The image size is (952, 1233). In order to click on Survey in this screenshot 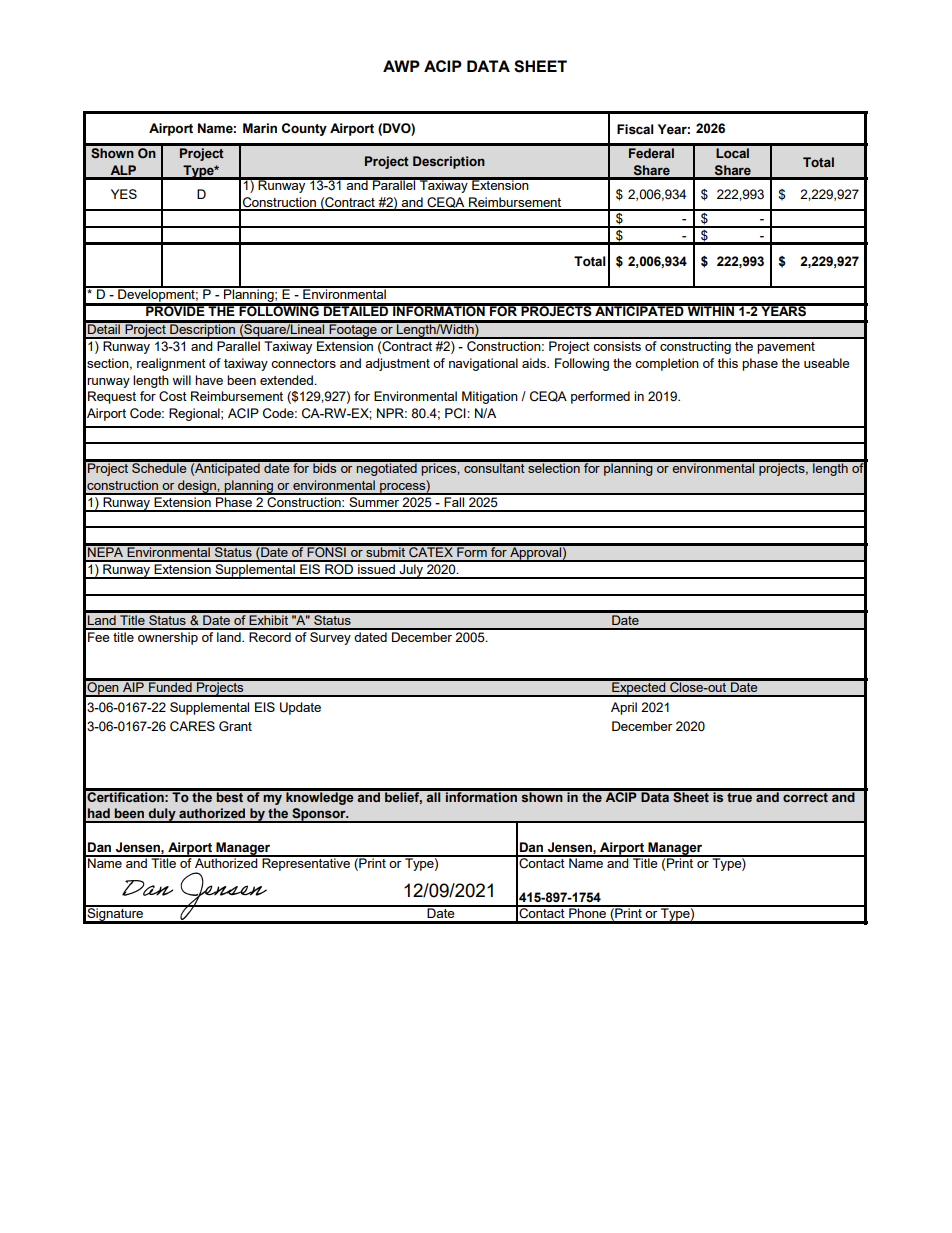, I will do `click(330, 637)`.
